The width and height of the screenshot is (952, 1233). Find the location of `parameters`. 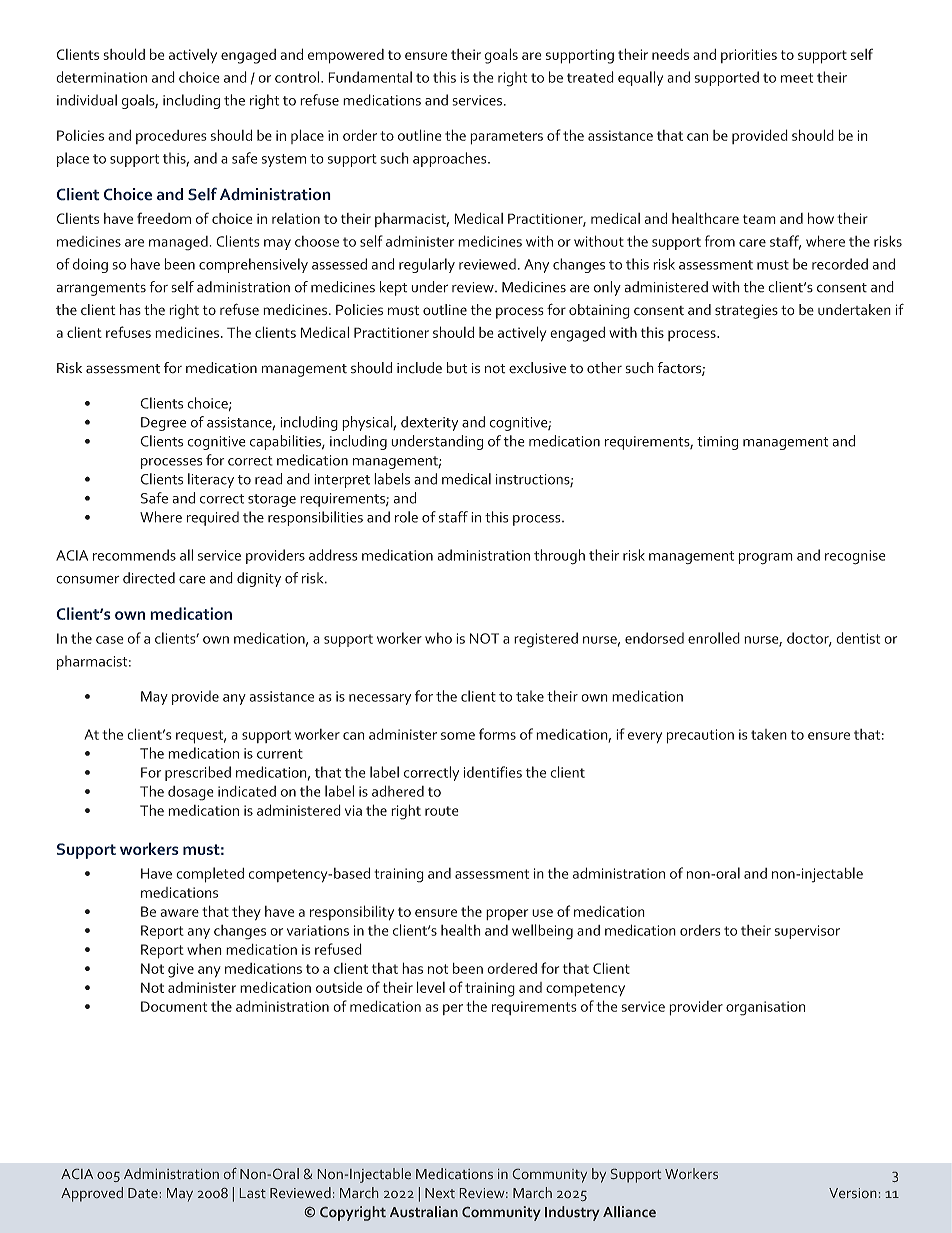

parameters is located at coordinates (506, 138).
